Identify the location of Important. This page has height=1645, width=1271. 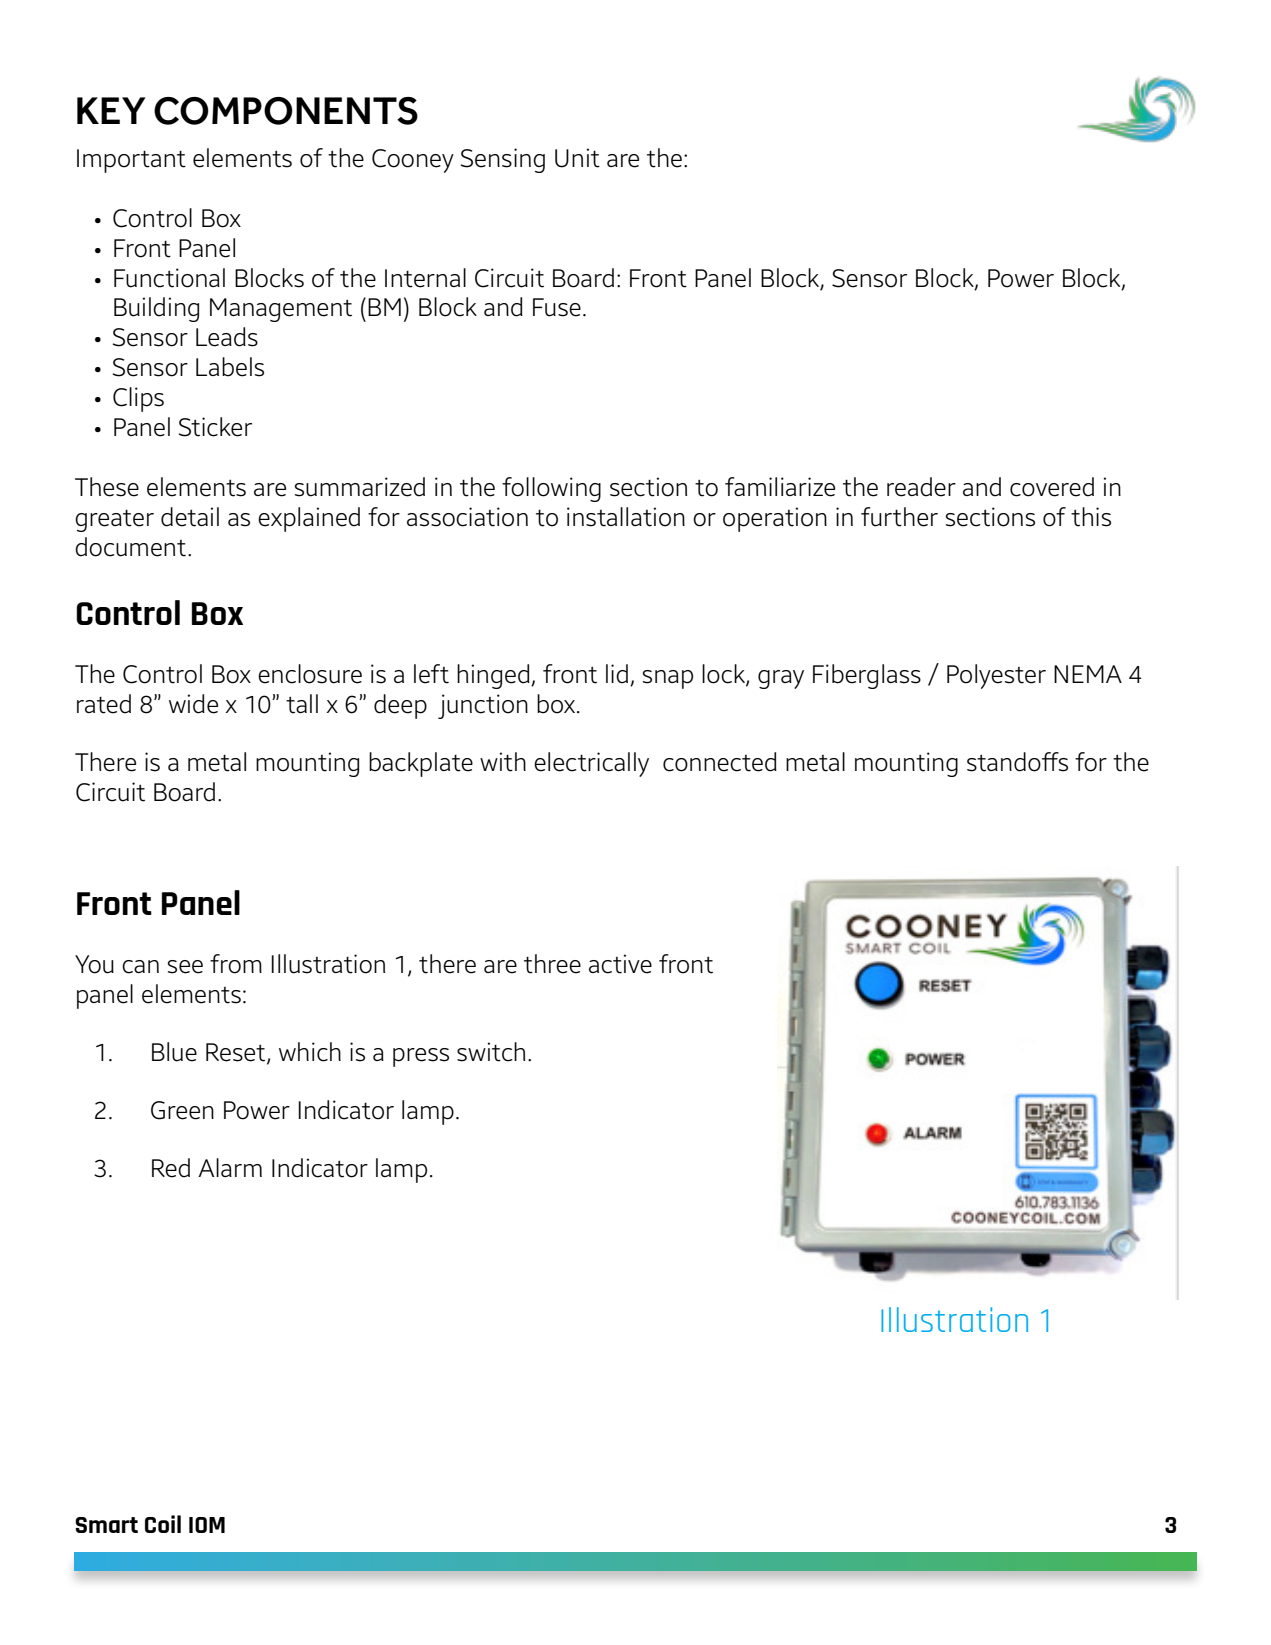
(131, 161).
